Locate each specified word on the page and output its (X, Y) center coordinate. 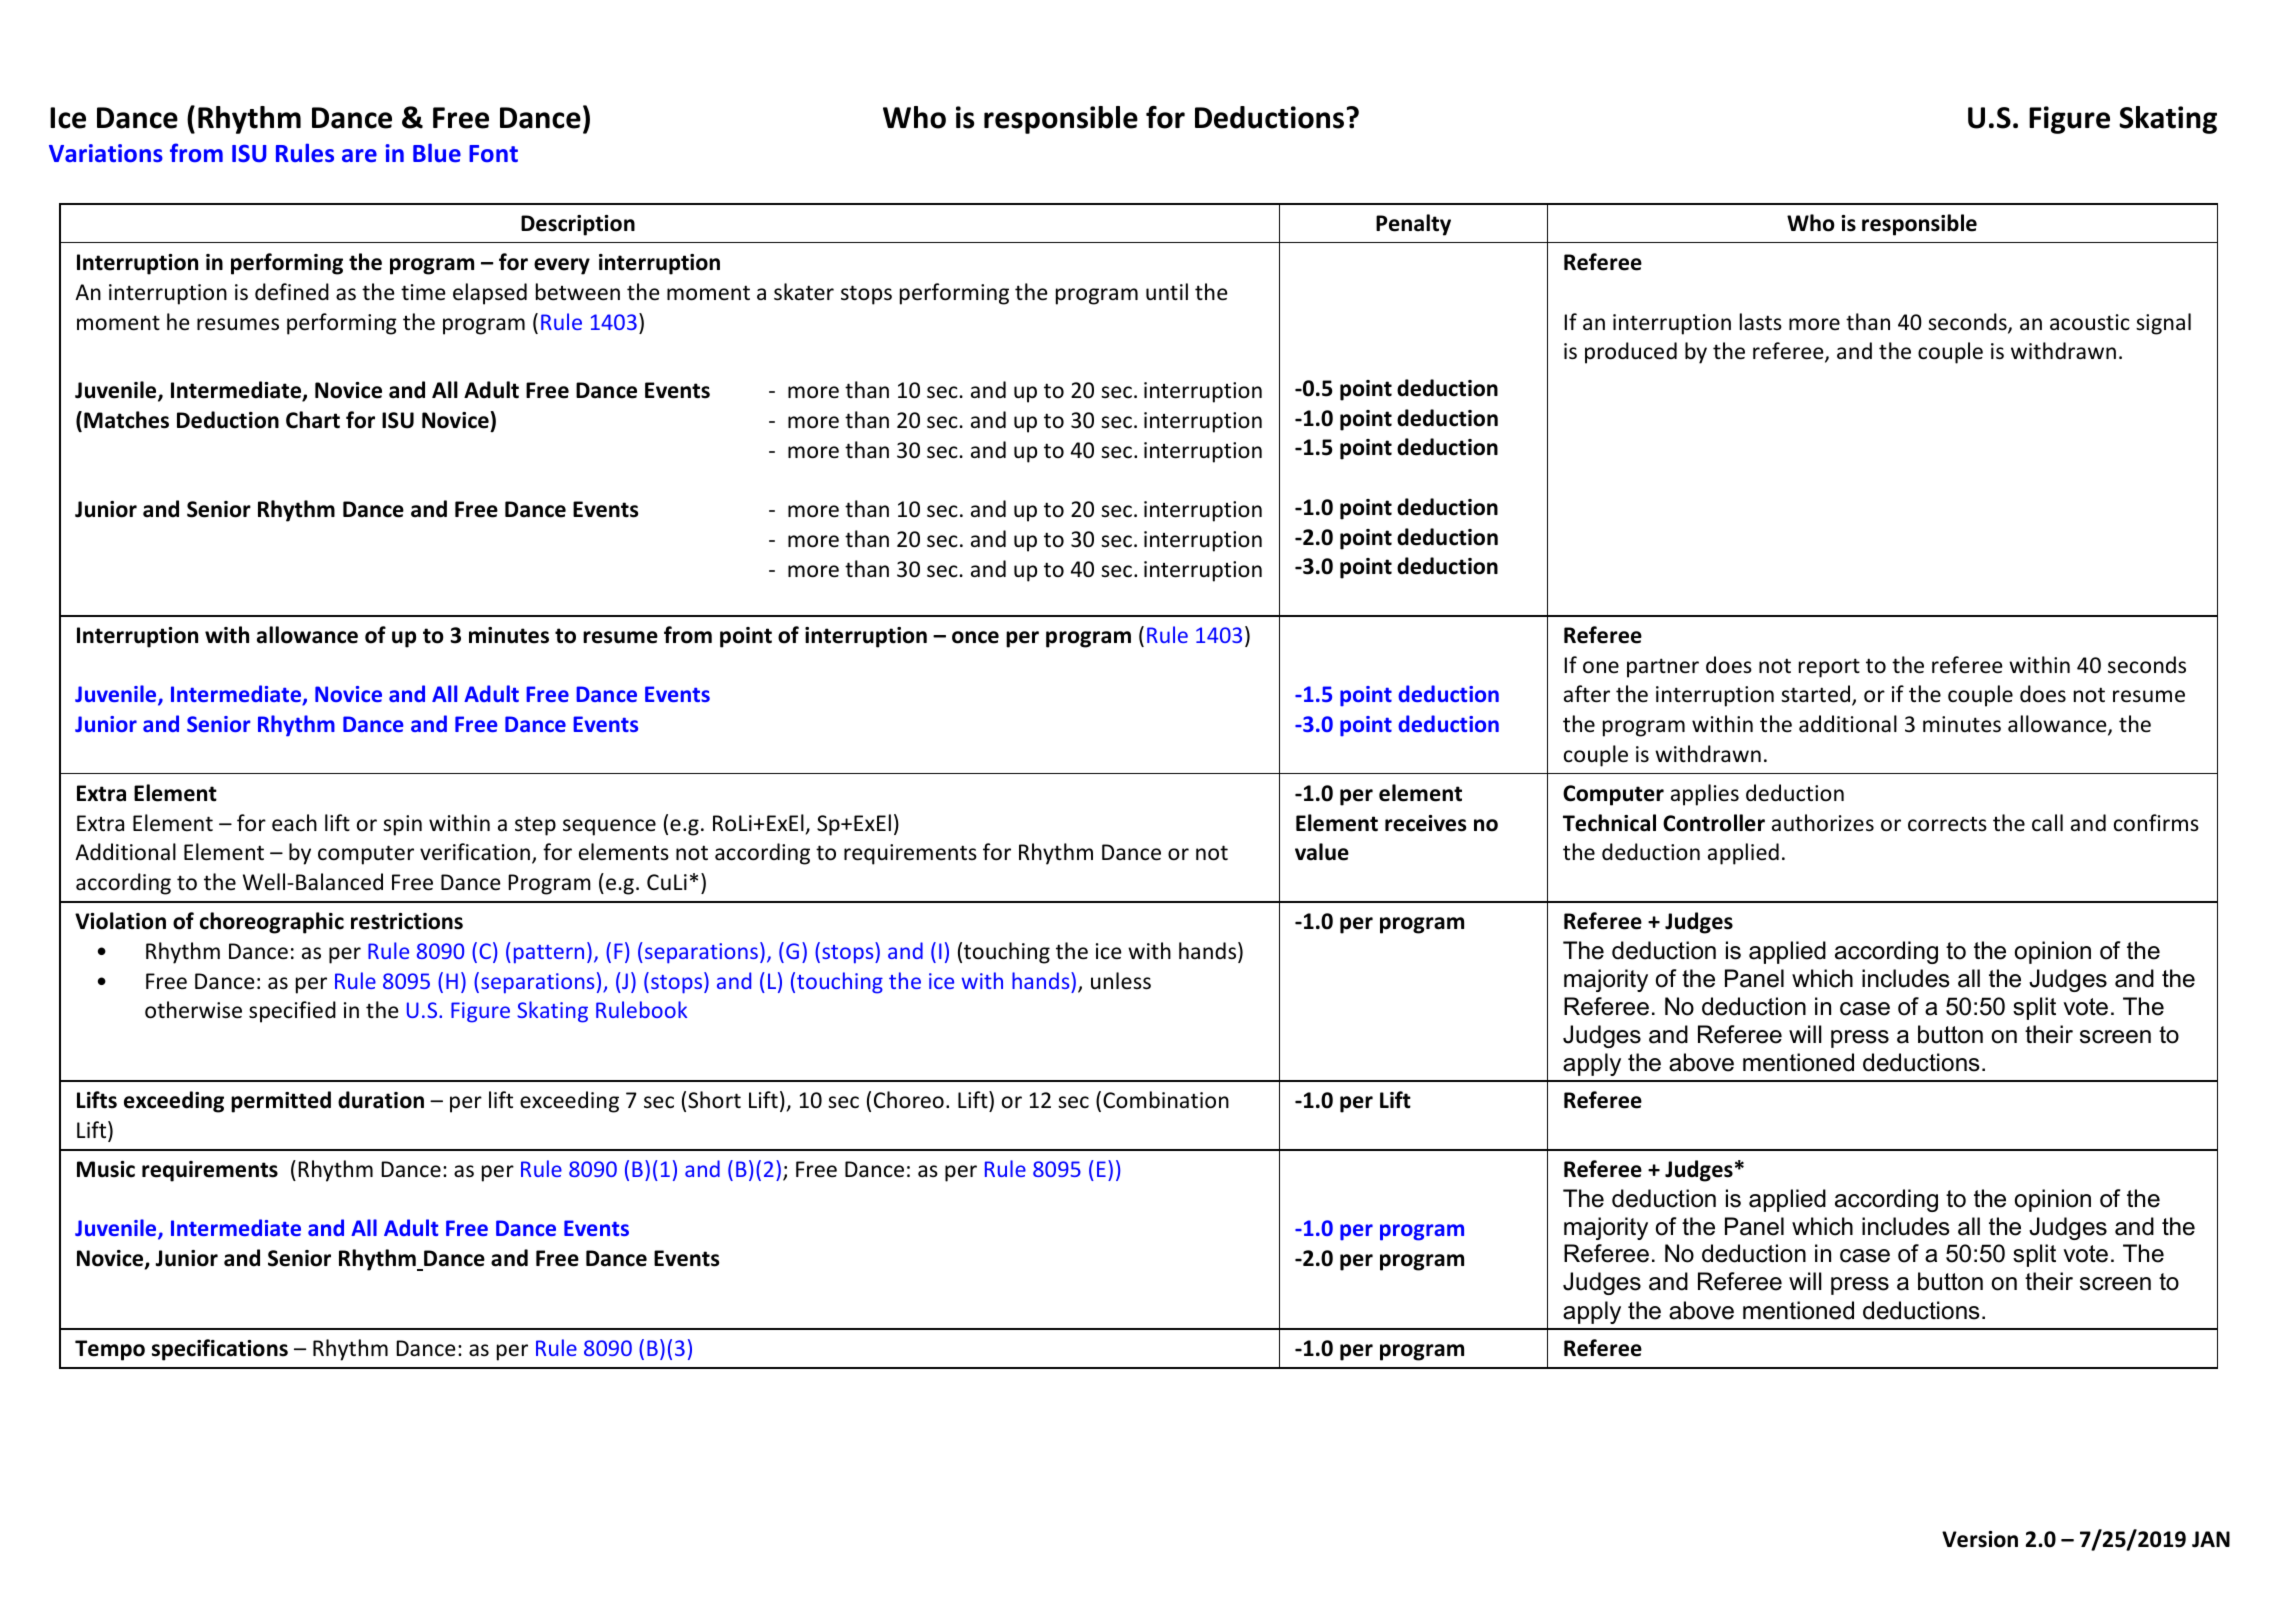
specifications (220, 1350)
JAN (2211, 1539)
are (359, 155)
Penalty (1413, 225)
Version (1980, 1539)
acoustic (2090, 322)
